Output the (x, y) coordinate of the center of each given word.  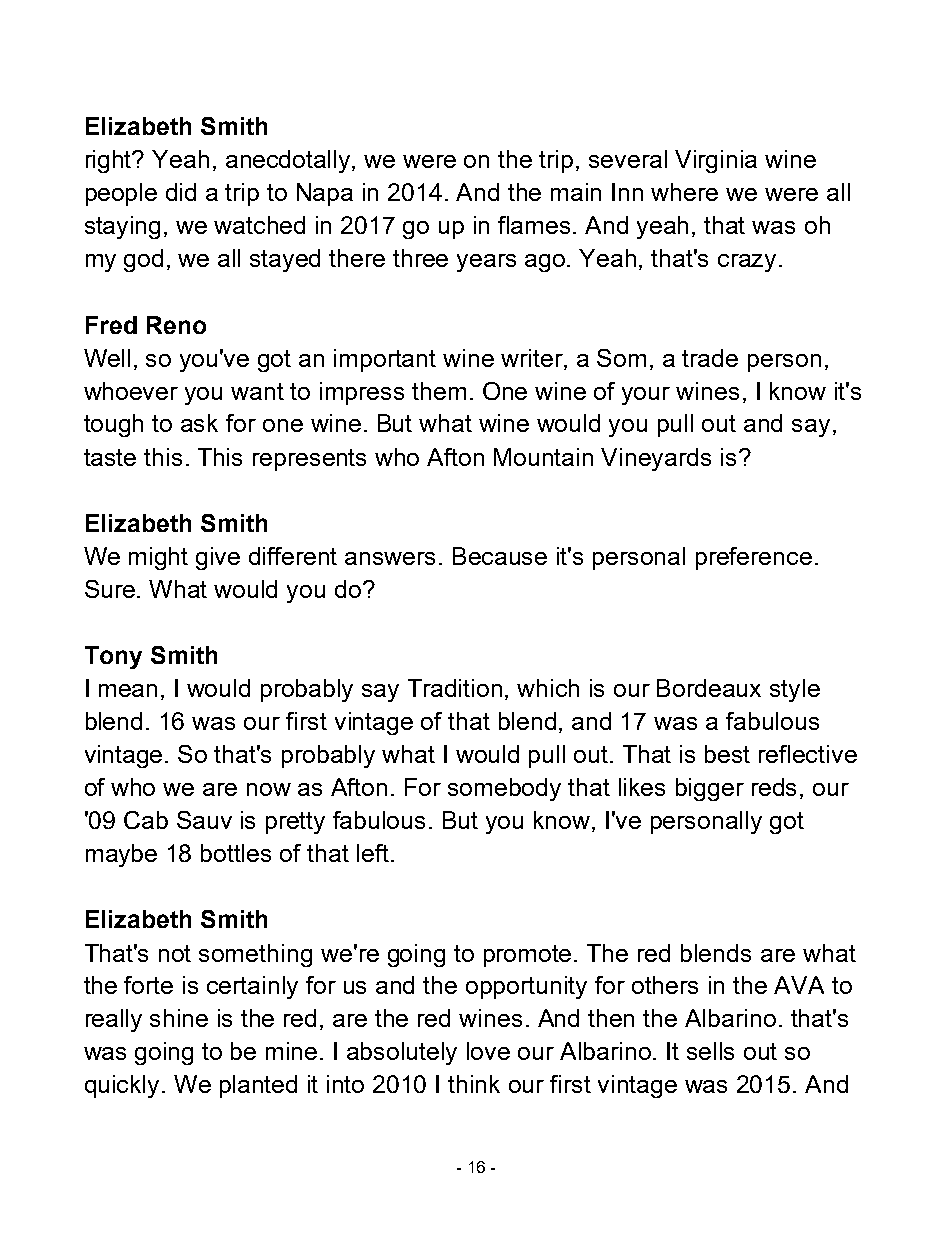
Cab (146, 820)
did (181, 192)
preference (754, 558)
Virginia (716, 161)
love (488, 1051)
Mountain (543, 457)
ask (199, 423)
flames (536, 225)
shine (179, 1018)
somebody (504, 789)
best (727, 754)
